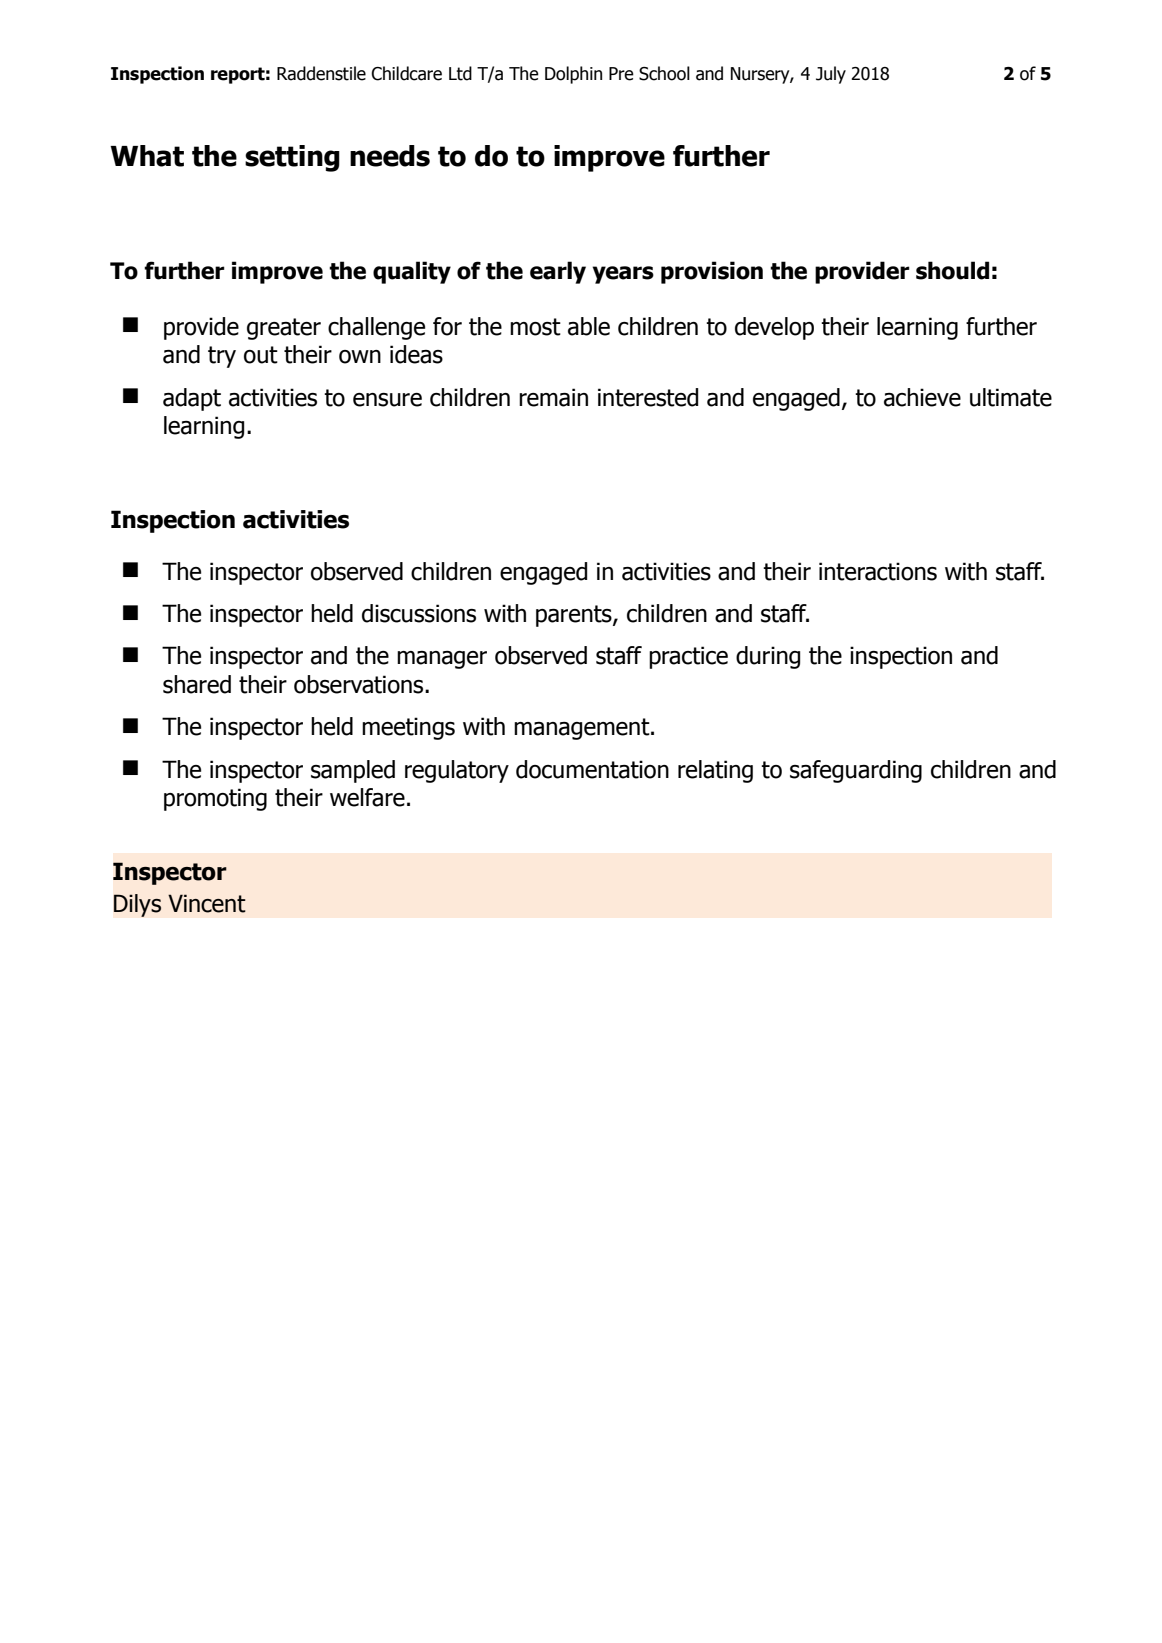 The width and height of the screenshot is (1162, 1643). What do you see at coordinates (292, 158) in the screenshot?
I see `setting` at bounding box center [292, 158].
